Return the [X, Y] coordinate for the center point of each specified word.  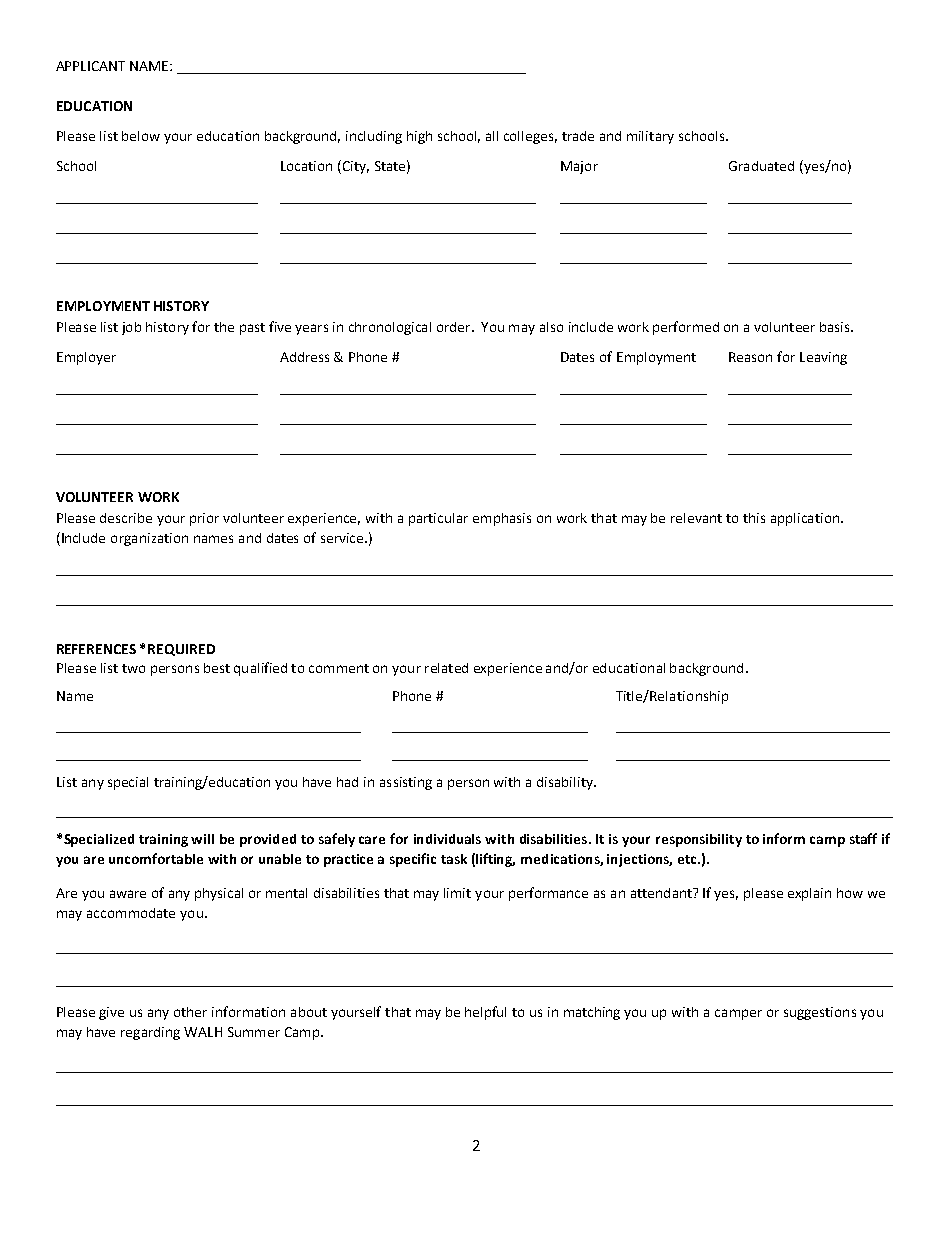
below [141, 136]
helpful [485, 1013]
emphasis [502, 519]
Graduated [761, 166]
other [190, 1012]
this [754, 518]
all [492, 136]
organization [149, 539]
